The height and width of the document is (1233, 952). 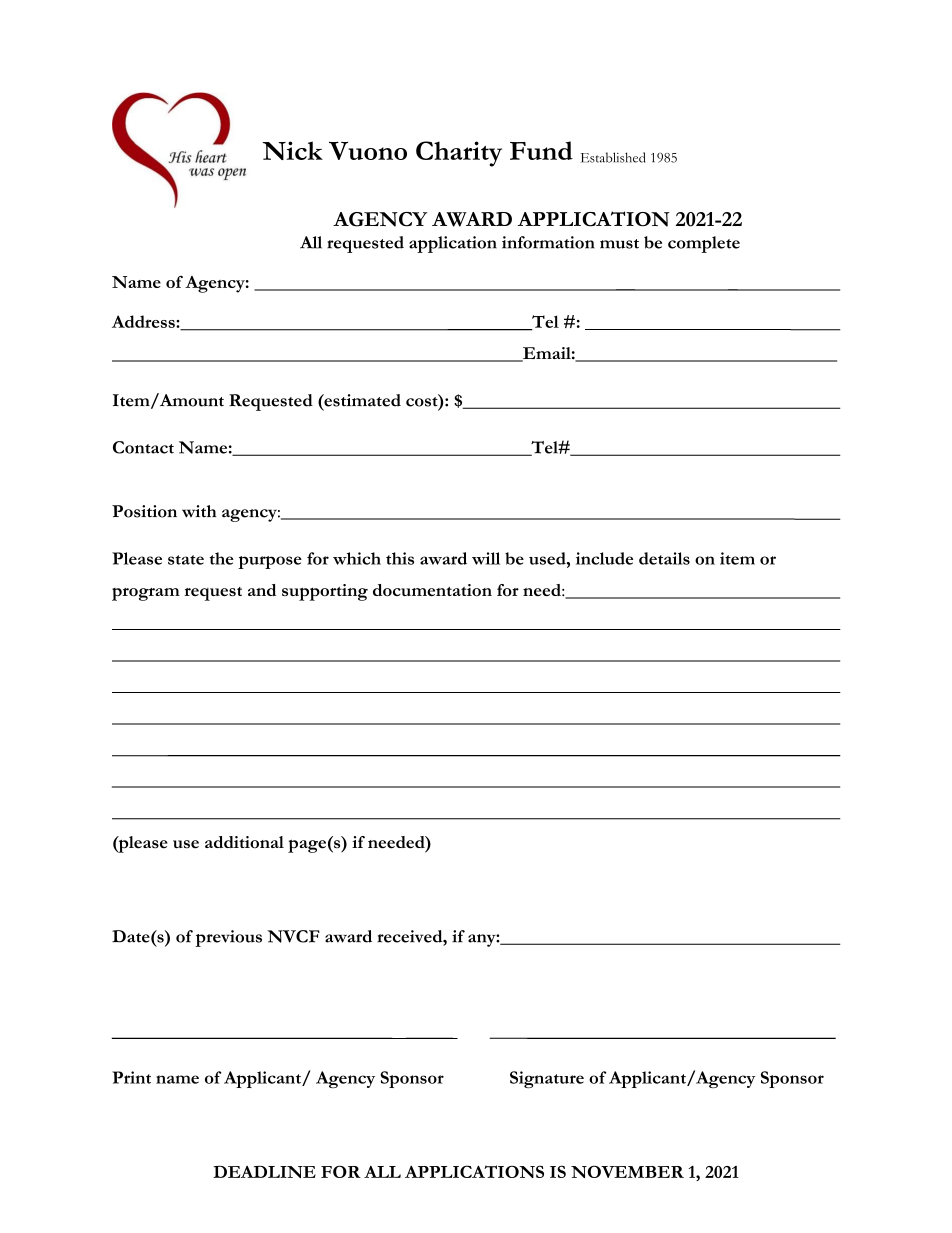 What do you see at coordinates (229, 938) in the document?
I see `previous` at bounding box center [229, 938].
